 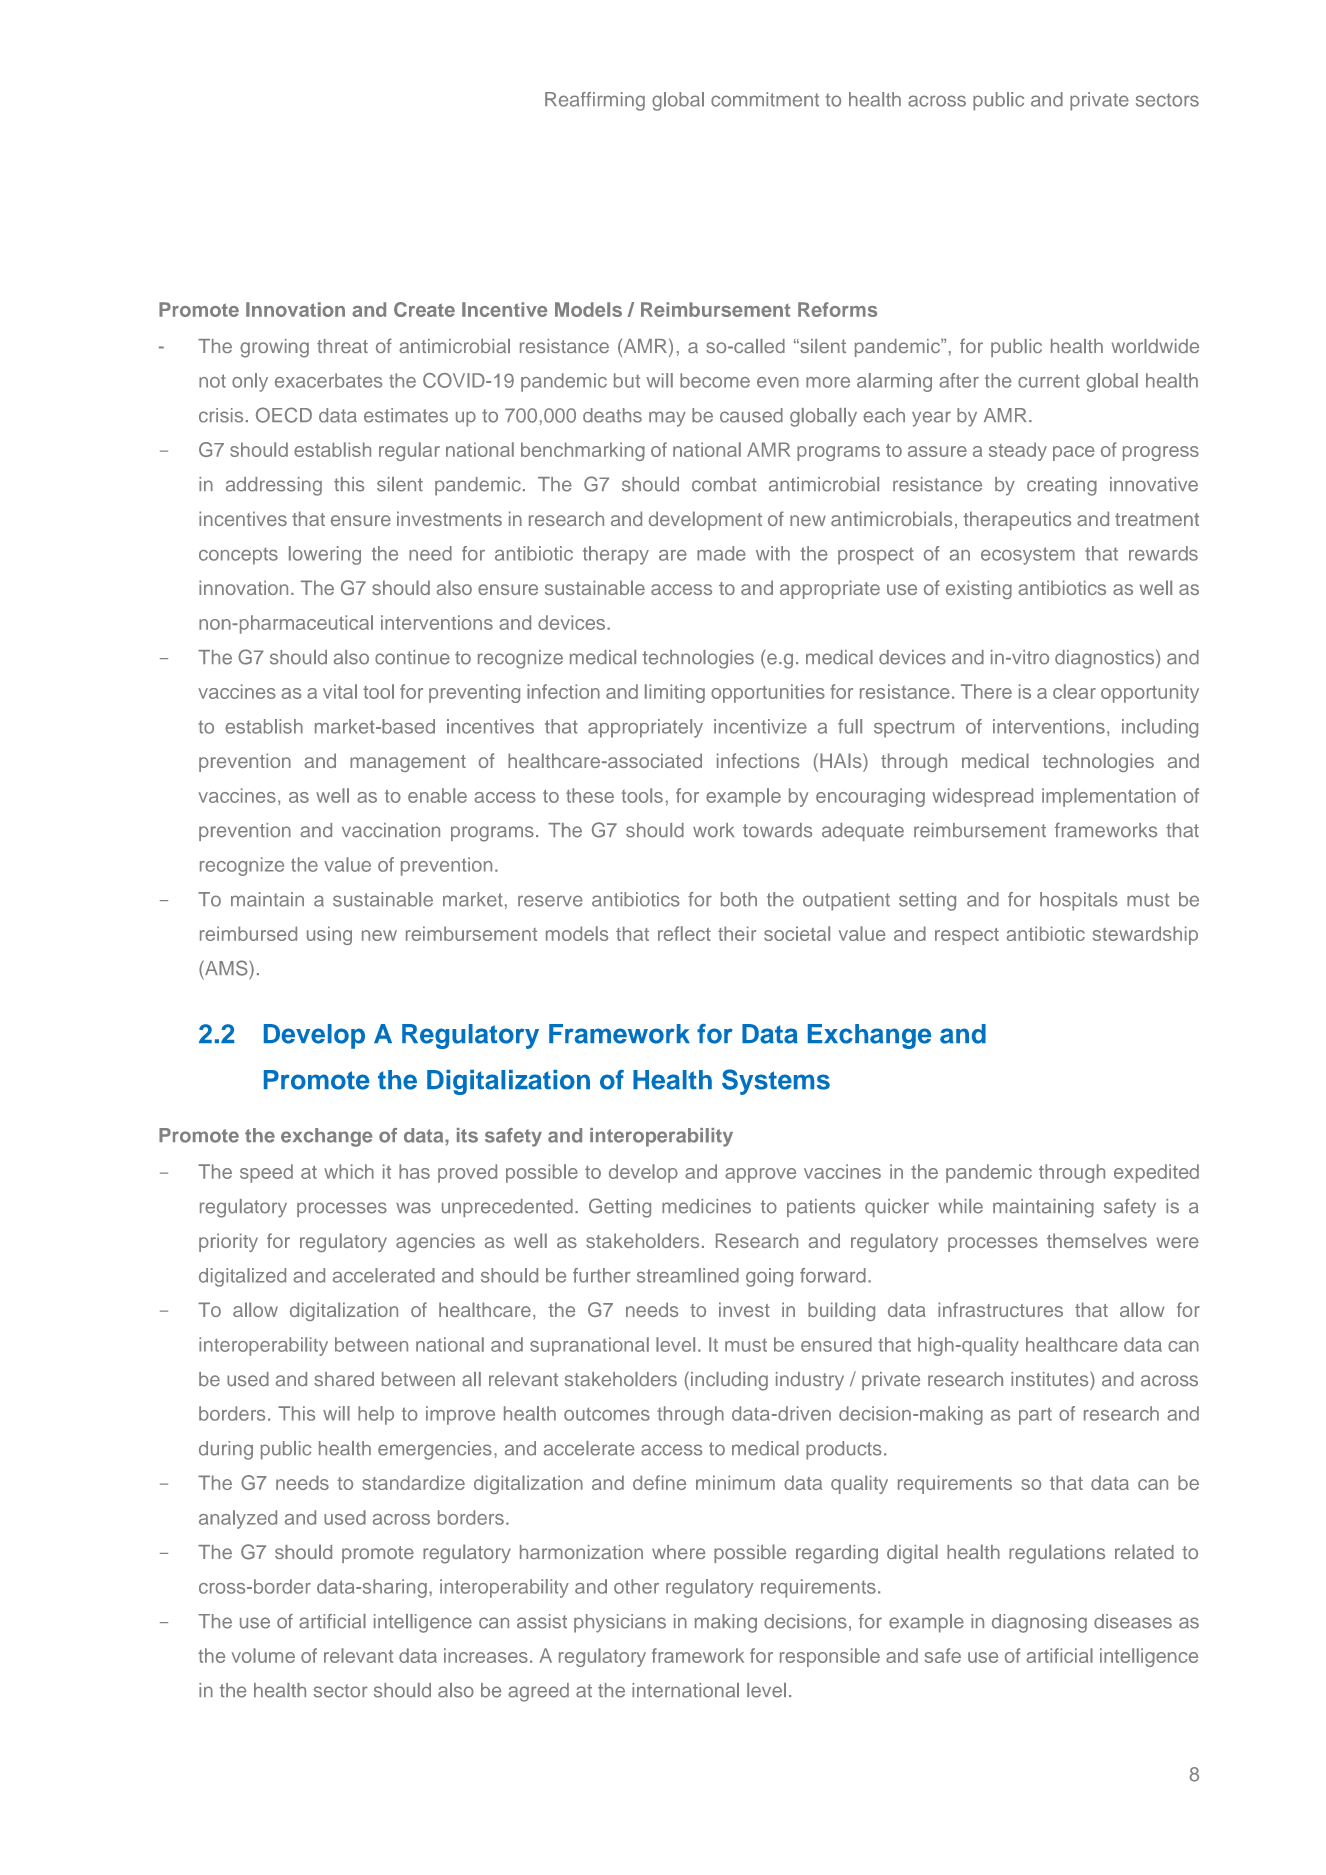 I want to click on expedited, so click(x=1156, y=1173).
